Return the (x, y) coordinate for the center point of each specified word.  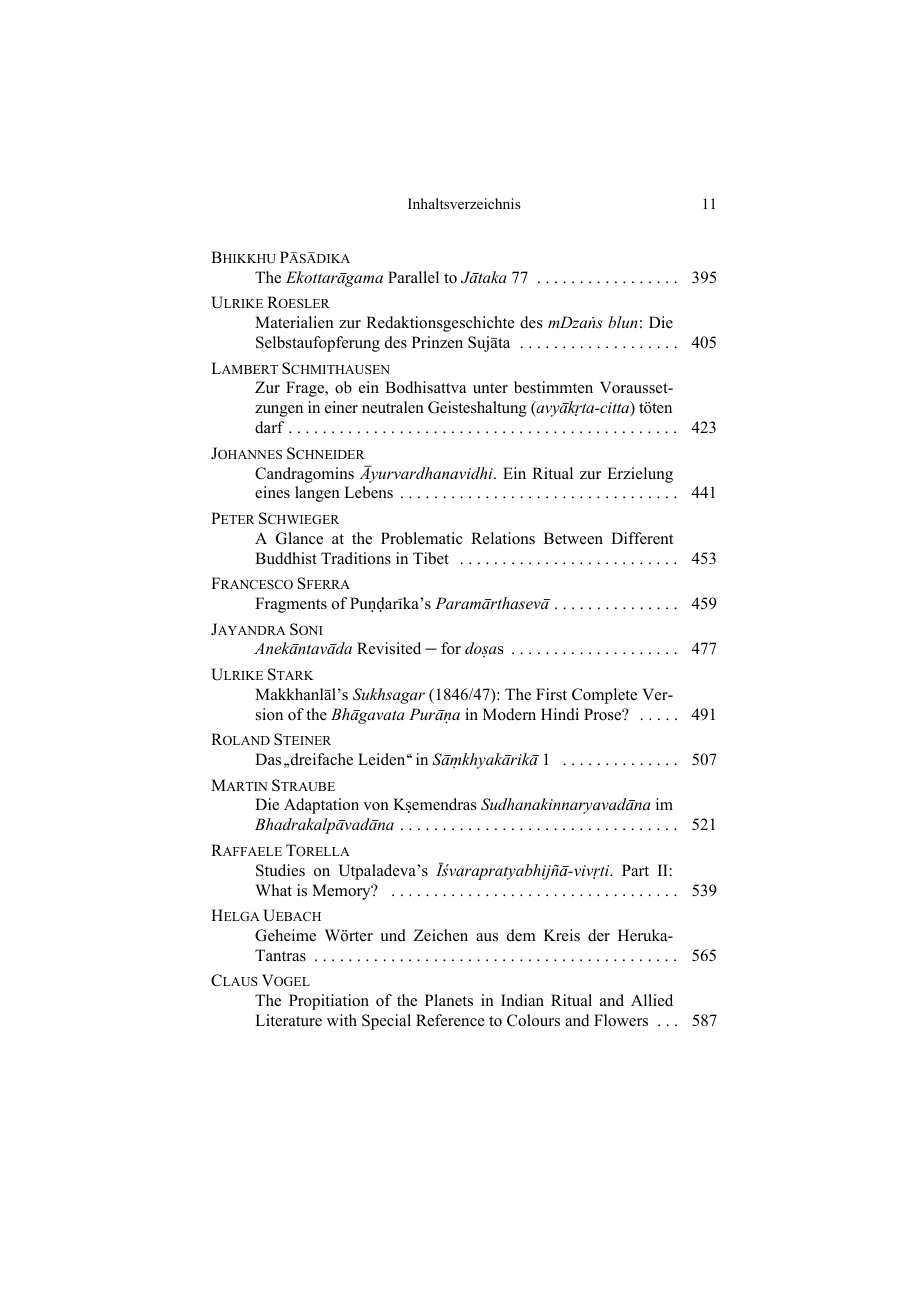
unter (490, 388)
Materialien (294, 322)
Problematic (422, 538)
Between (573, 538)
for (451, 648)
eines (272, 492)
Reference (450, 1020)
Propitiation (329, 1002)
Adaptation (321, 806)
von (376, 806)
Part (635, 870)
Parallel (413, 277)
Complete (604, 696)
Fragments (291, 605)
